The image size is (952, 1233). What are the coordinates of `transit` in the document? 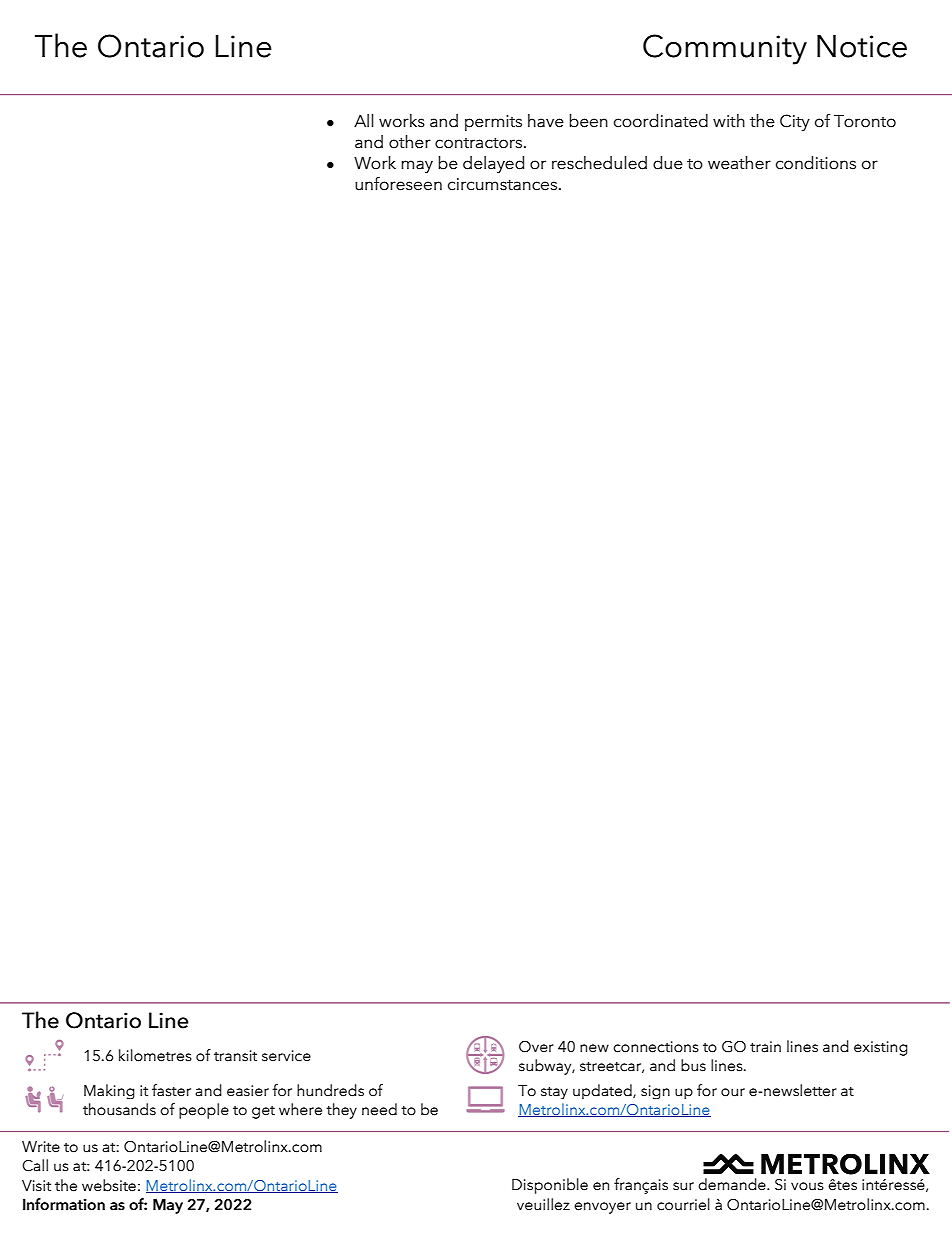 It's located at (235, 1056).
